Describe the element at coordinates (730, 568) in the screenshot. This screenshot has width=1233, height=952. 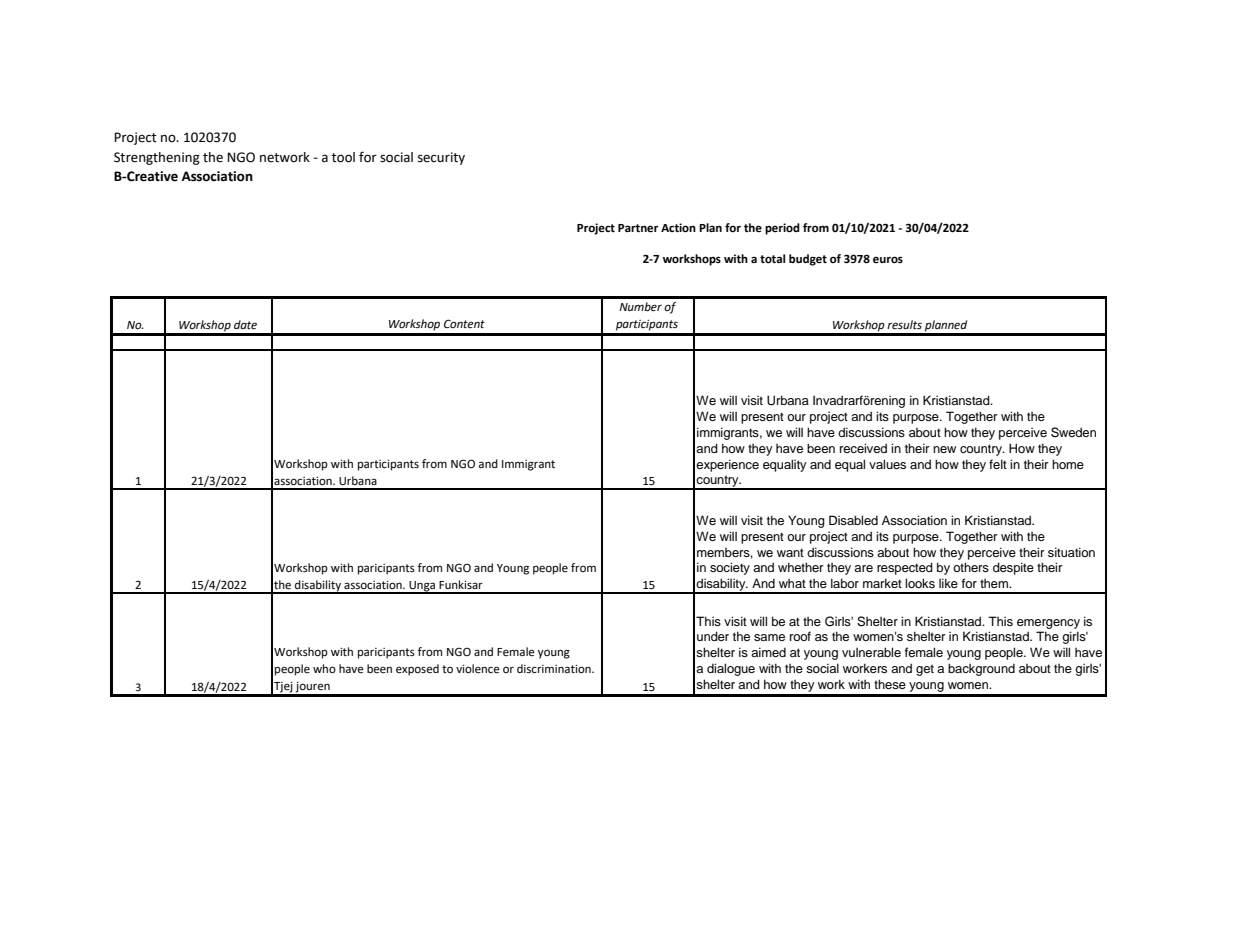
I see `society` at that location.
